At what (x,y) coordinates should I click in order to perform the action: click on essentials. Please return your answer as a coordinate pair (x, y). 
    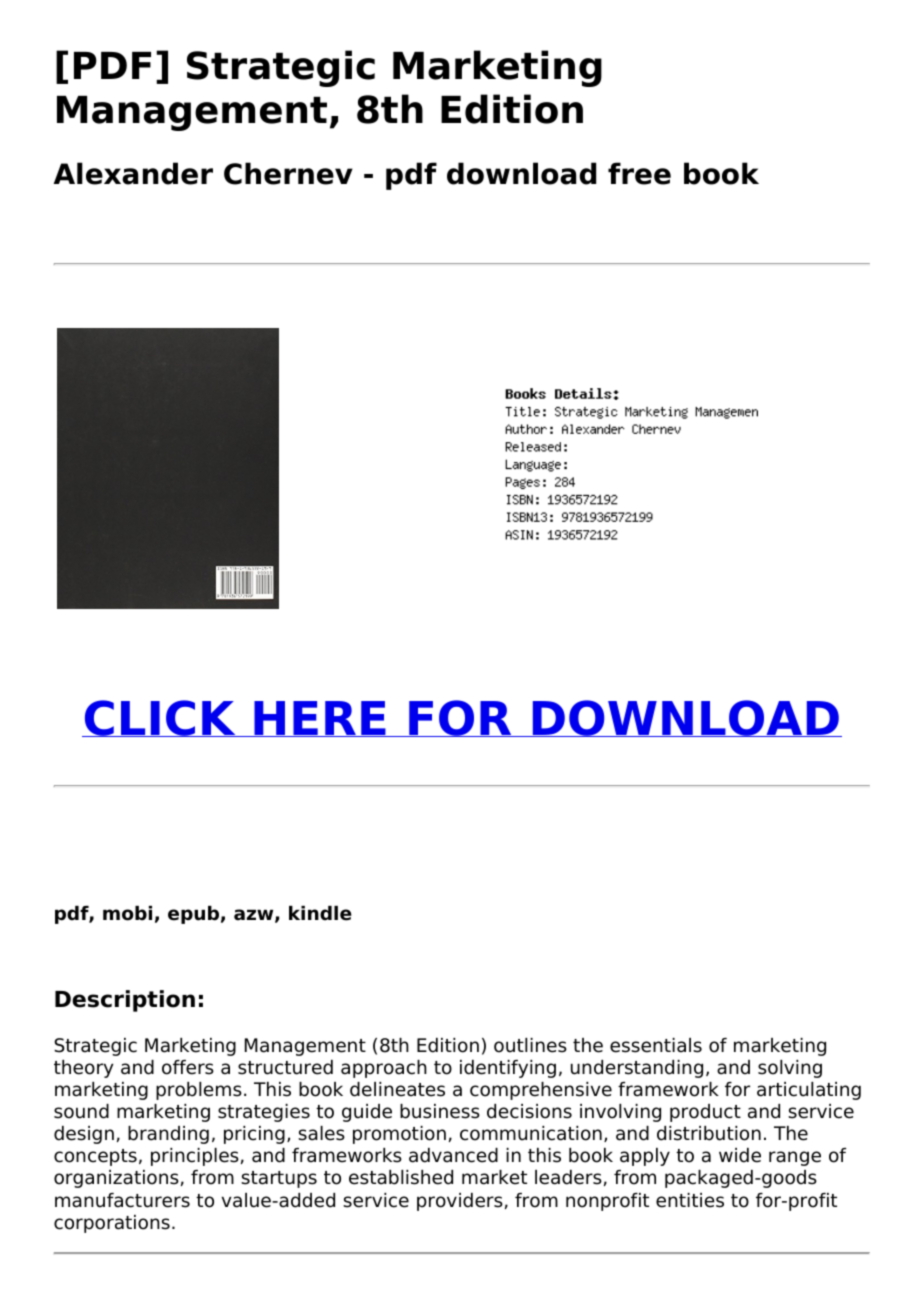
    Looking at the image, I should click on (656, 1045).
